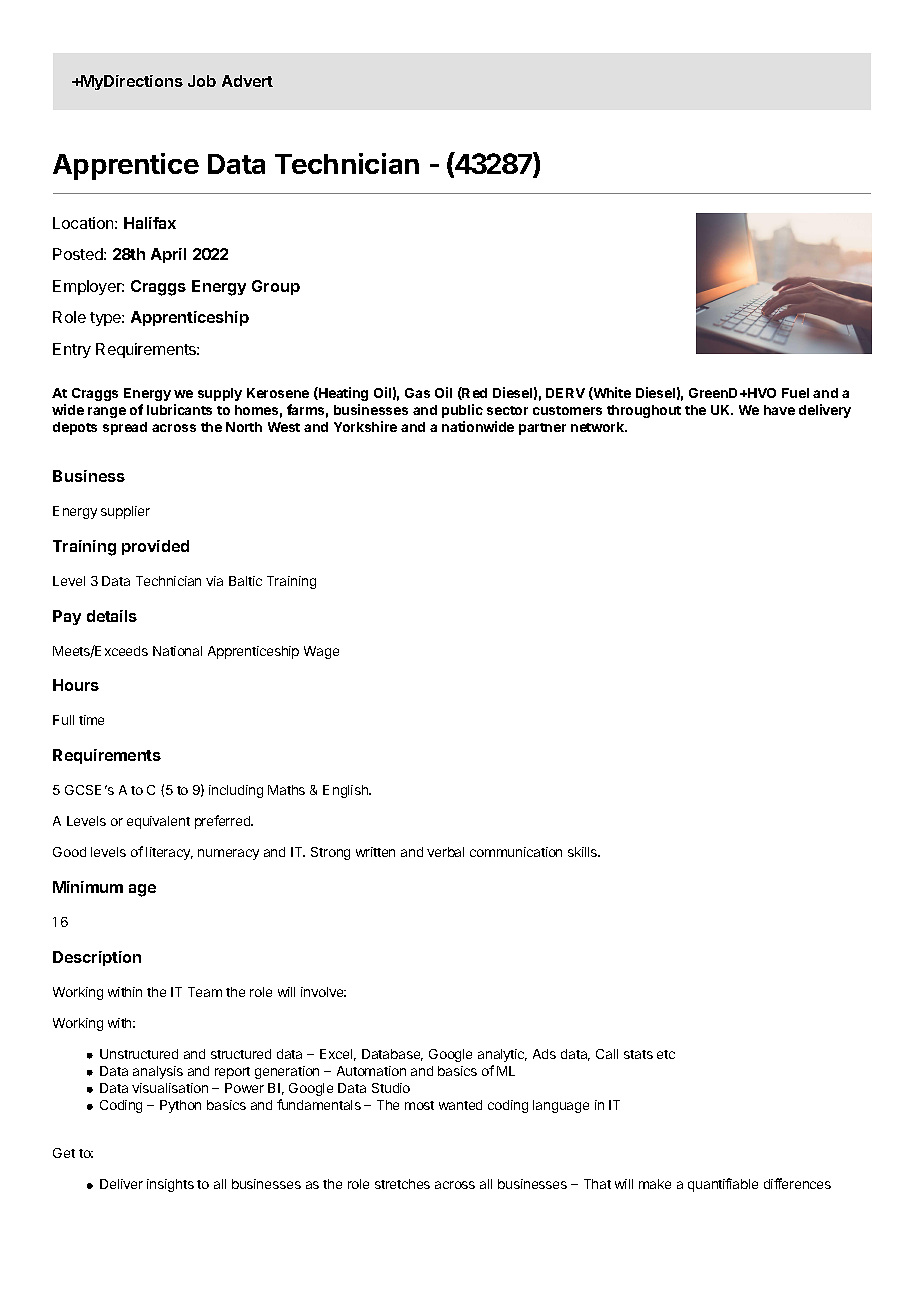 This image has height=1308, width=924. Describe the element at coordinates (202, 81) in the image. I see `Job` at that location.
